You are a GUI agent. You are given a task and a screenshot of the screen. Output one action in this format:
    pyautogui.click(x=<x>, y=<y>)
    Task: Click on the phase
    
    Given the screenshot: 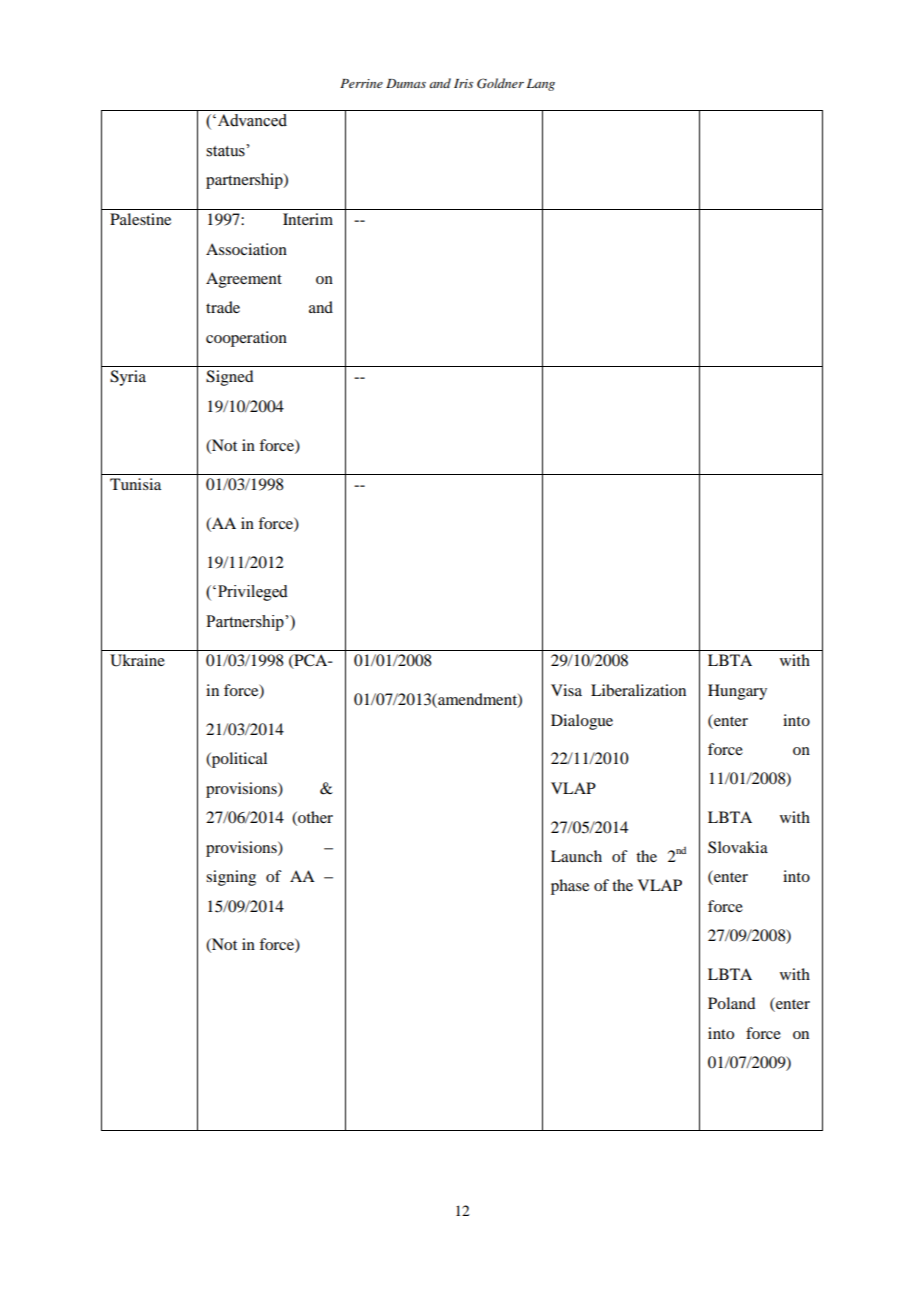 What is the action you would take?
    pyautogui.click(x=570, y=887)
